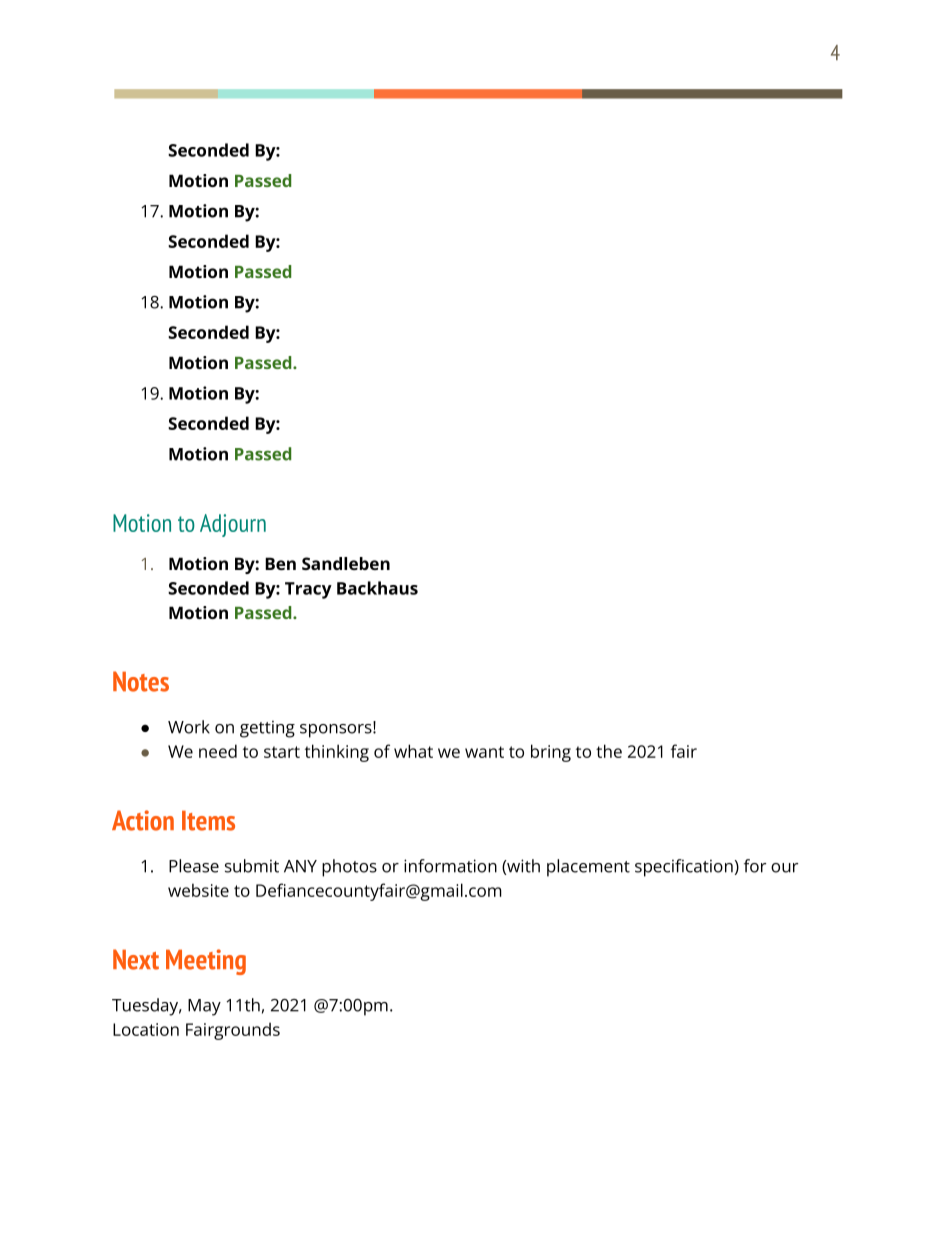 This page has height=1233, width=952. Describe the element at coordinates (450, 866) in the page. I see `information` at that location.
